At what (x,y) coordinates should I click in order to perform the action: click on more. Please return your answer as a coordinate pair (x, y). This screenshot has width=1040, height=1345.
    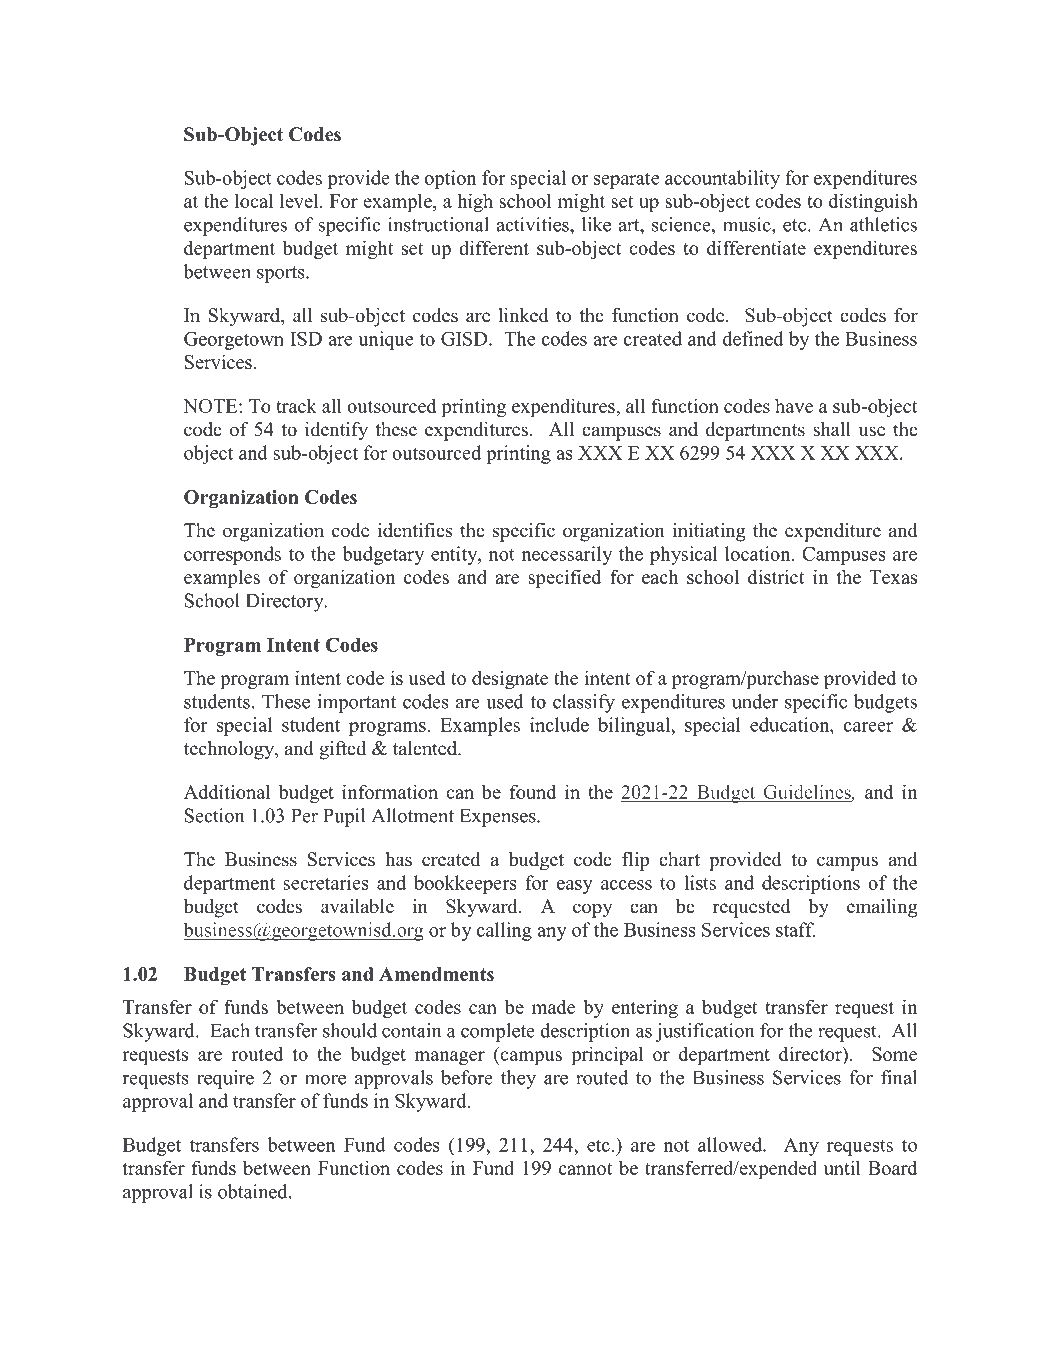
    Looking at the image, I should click on (325, 1080).
